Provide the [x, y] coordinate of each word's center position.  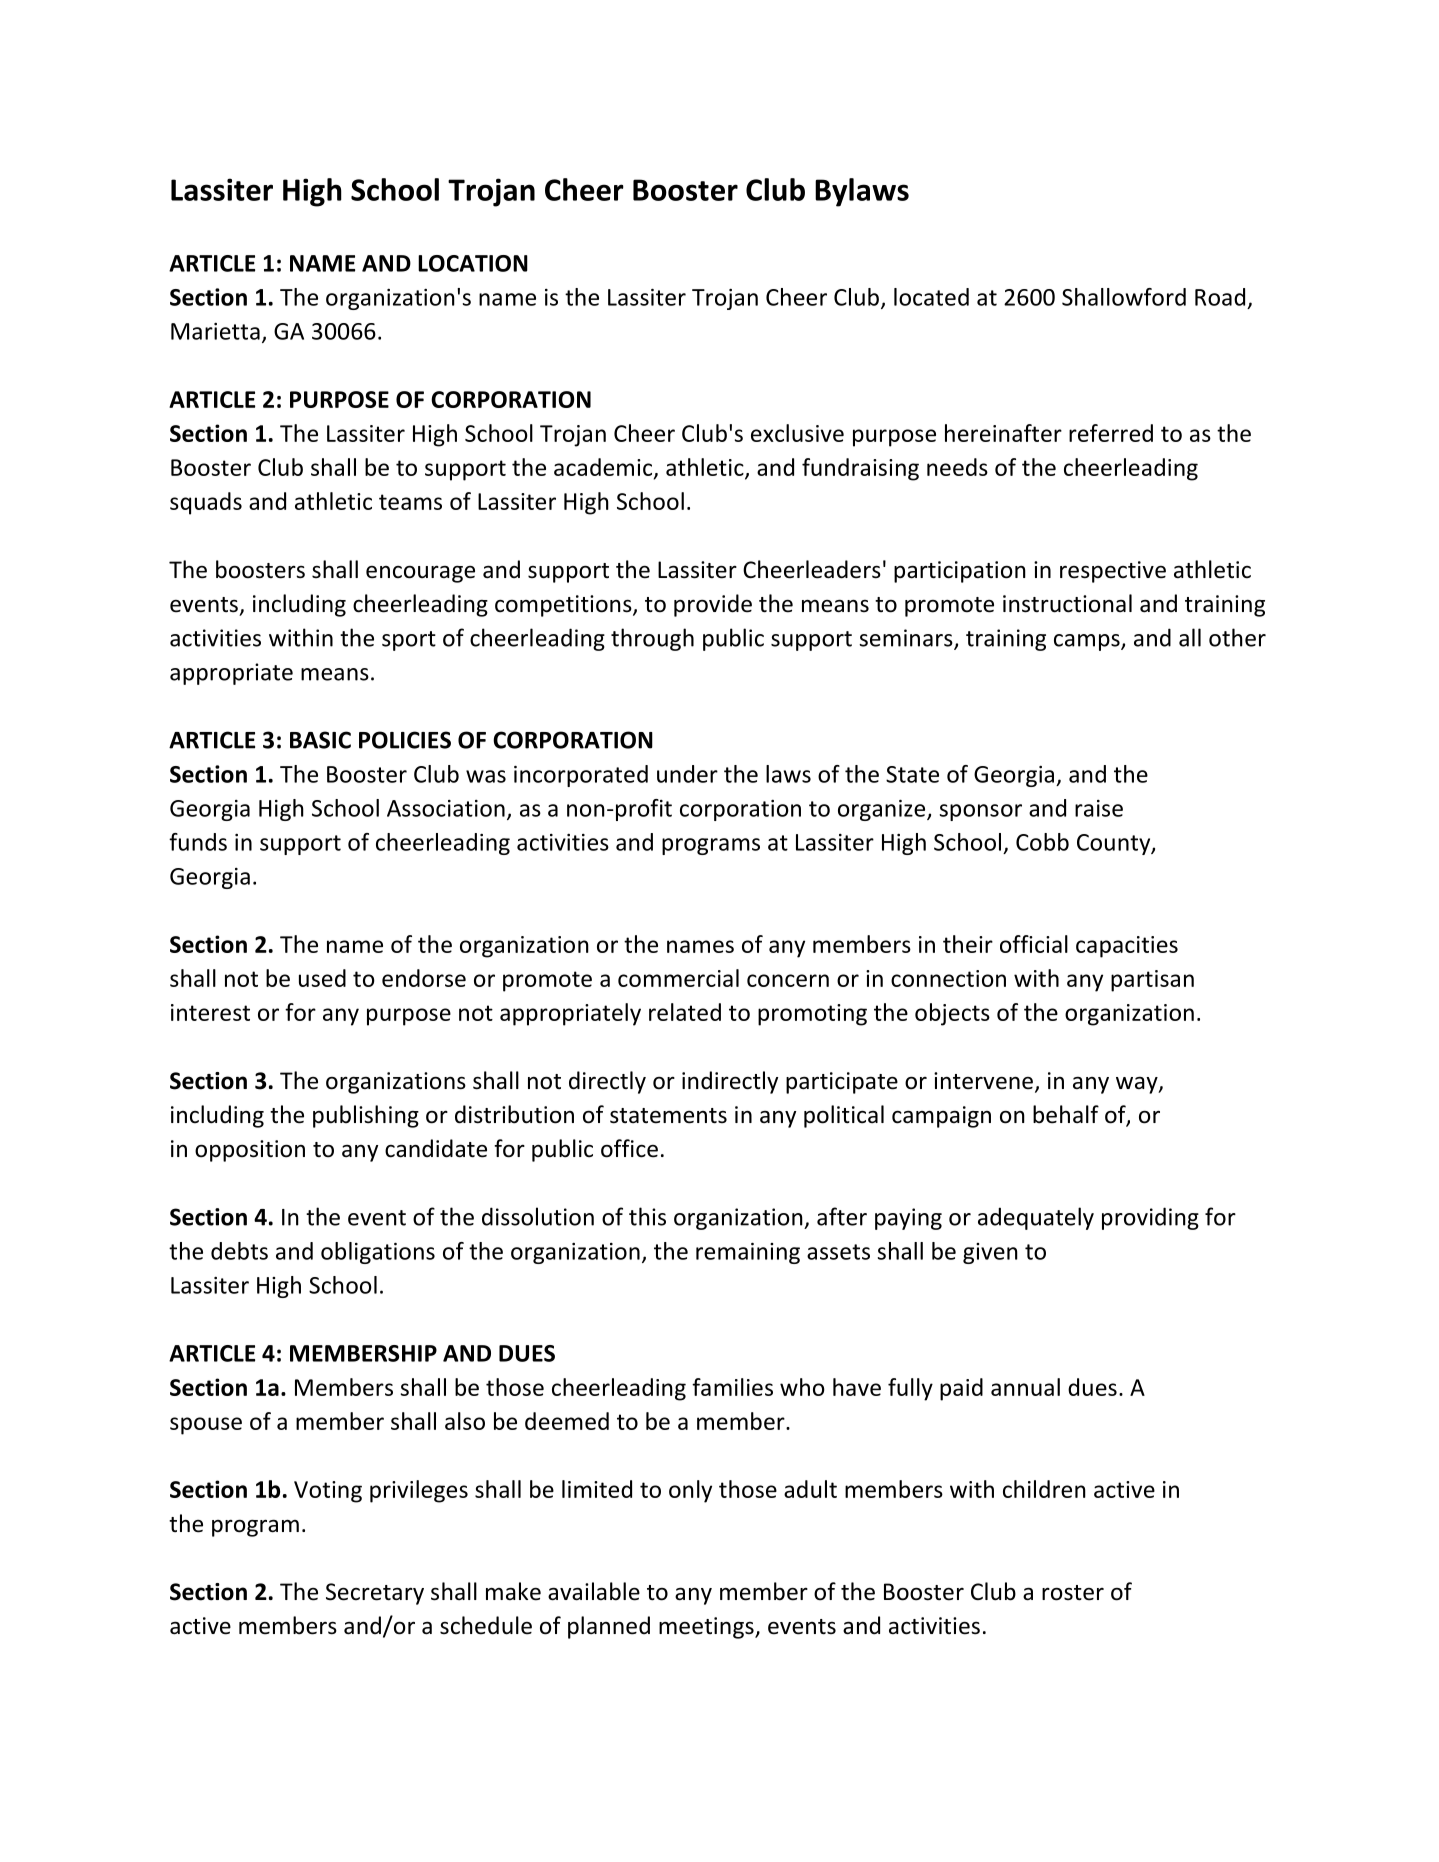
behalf [1066, 1114]
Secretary [375, 1594]
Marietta [215, 331]
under [687, 774]
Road [1220, 297]
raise [1099, 808]
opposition [250, 1151]
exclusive [797, 433]
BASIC [320, 740]
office [629, 1148]
